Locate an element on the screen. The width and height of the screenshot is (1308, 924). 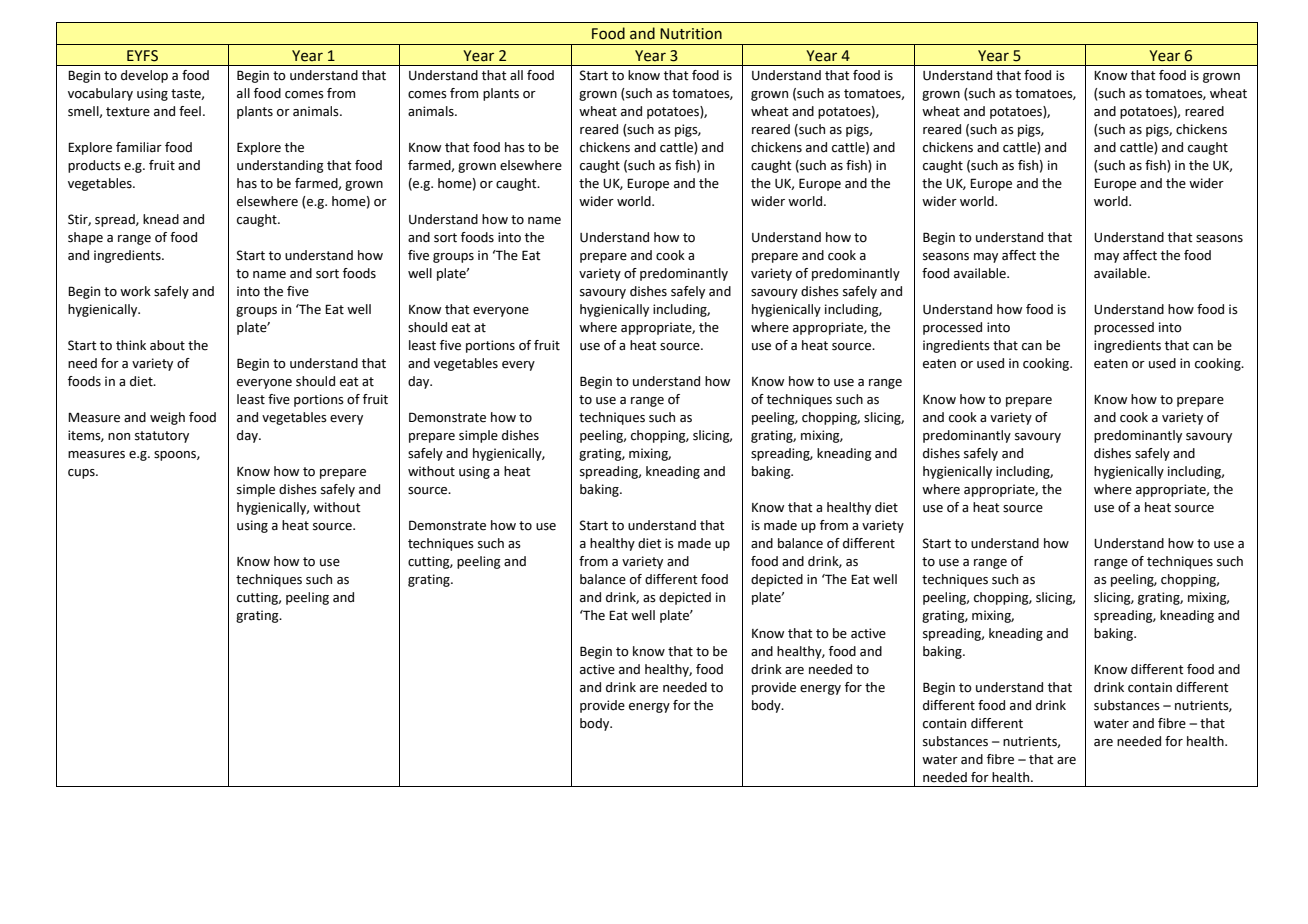
non is located at coordinates (119, 437).
